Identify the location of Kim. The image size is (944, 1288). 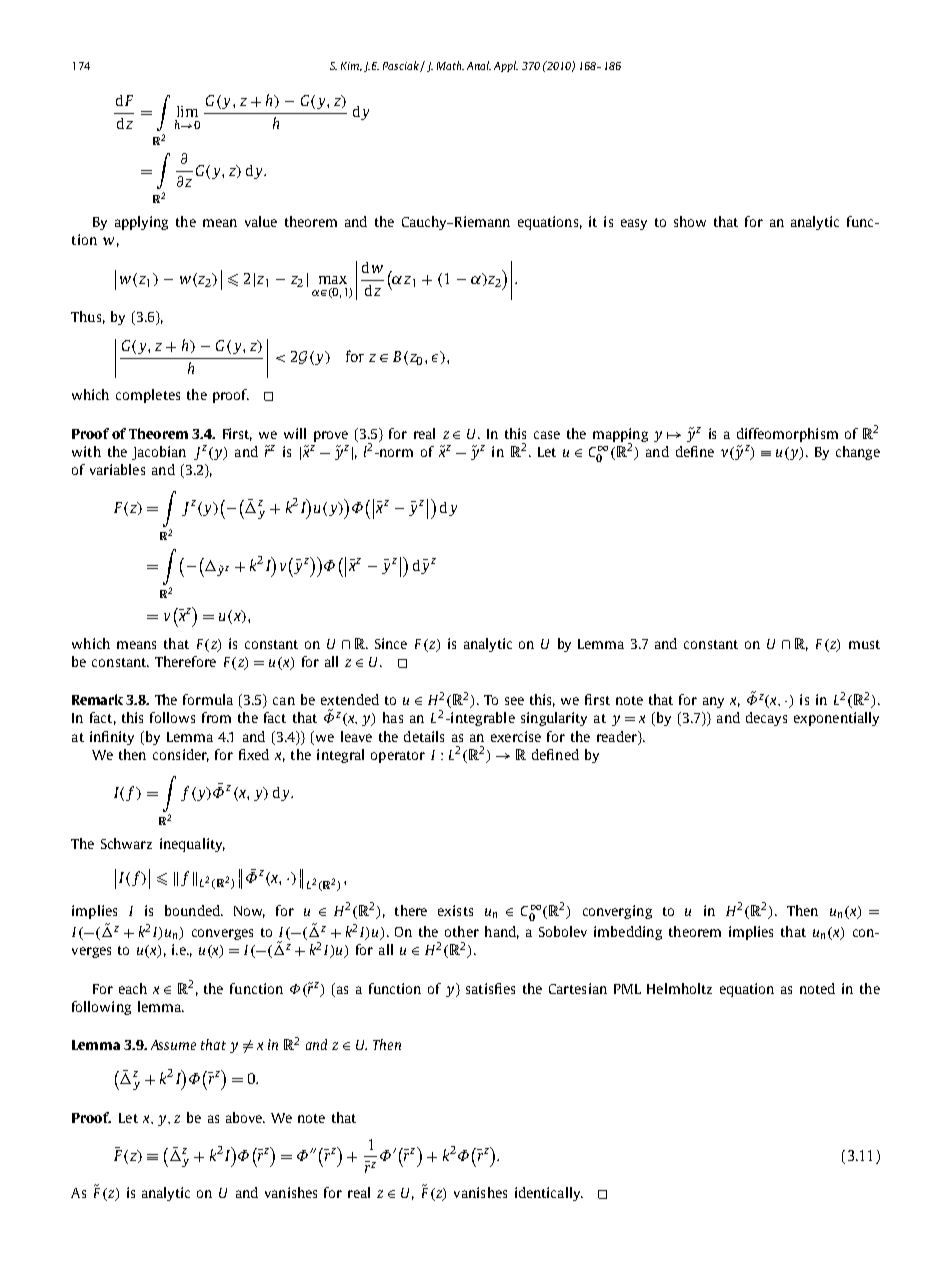
(351, 66).
